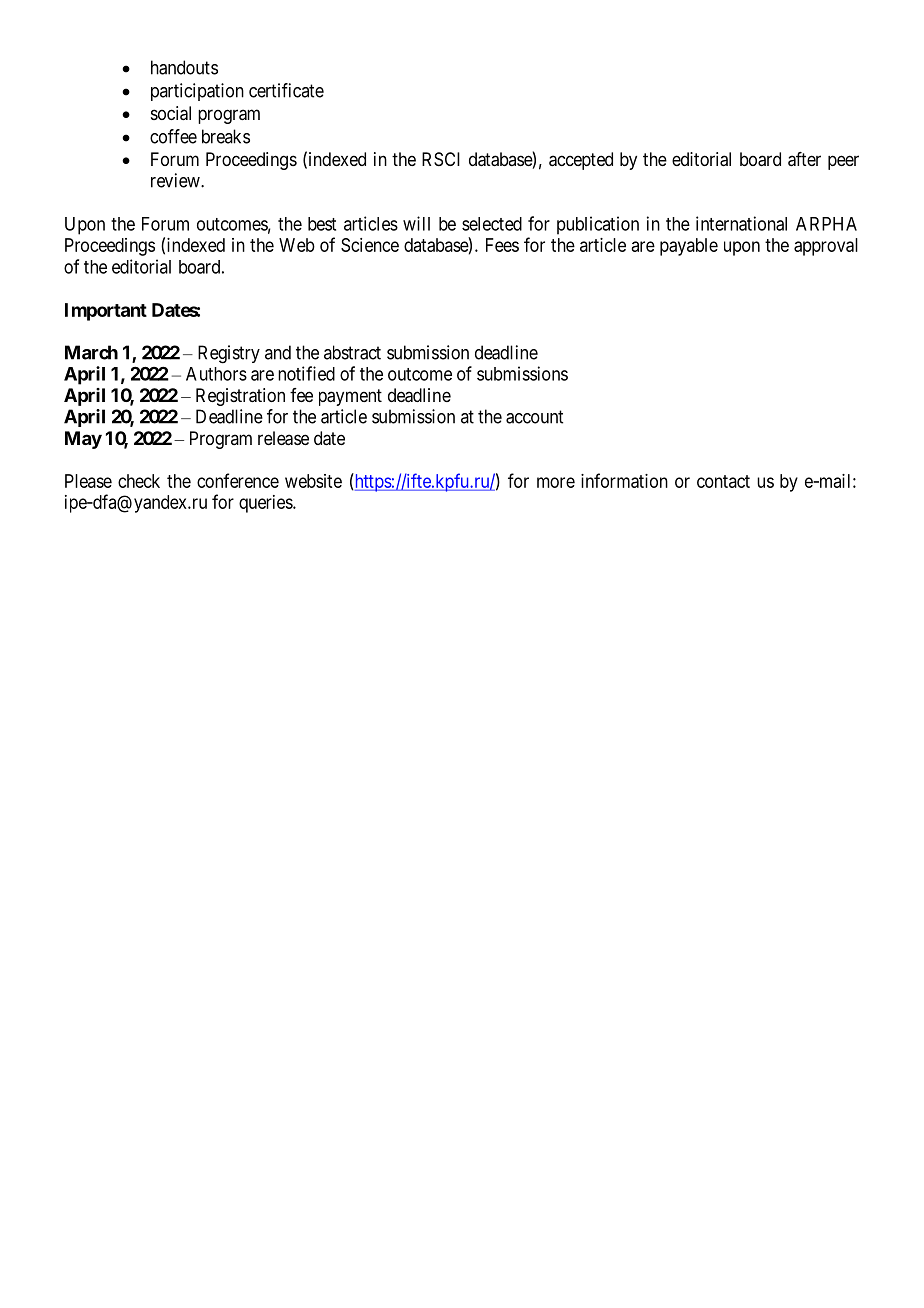 The image size is (924, 1308). What do you see at coordinates (502, 245) in the document?
I see `Fees` at bounding box center [502, 245].
